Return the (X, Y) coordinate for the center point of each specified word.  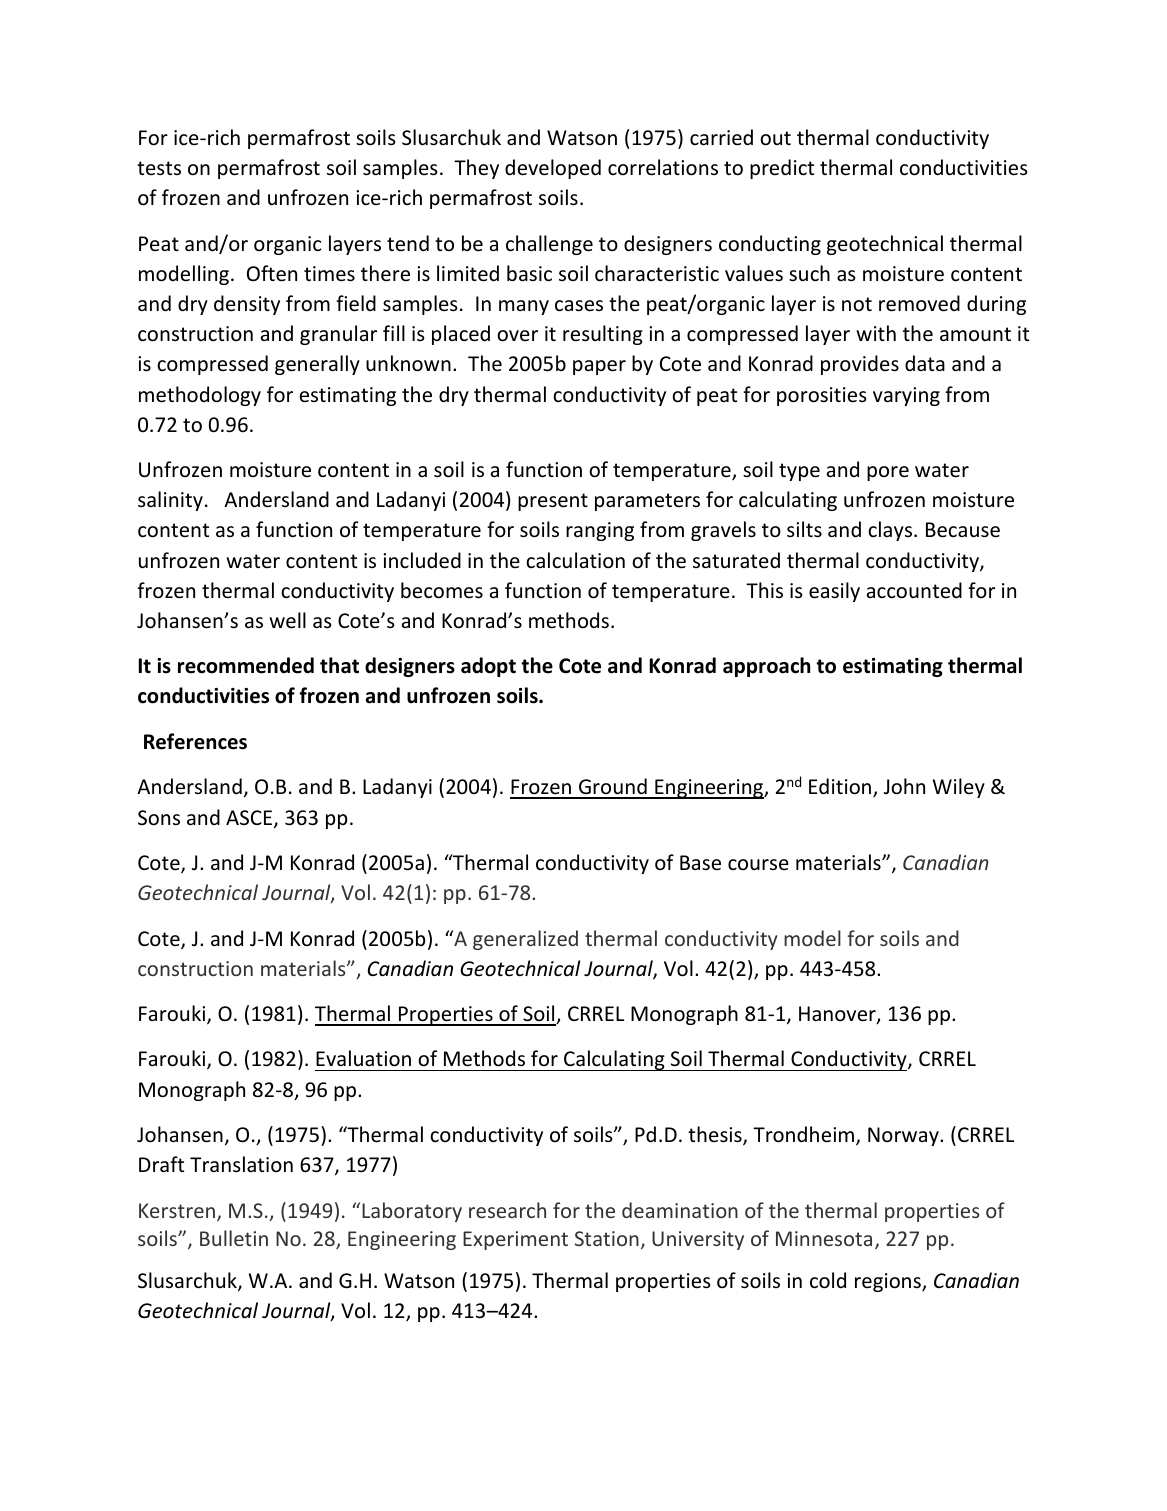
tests (159, 168)
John (904, 786)
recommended (246, 665)
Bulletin (234, 1238)
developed (553, 169)
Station (607, 1238)
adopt (488, 667)
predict (782, 169)
